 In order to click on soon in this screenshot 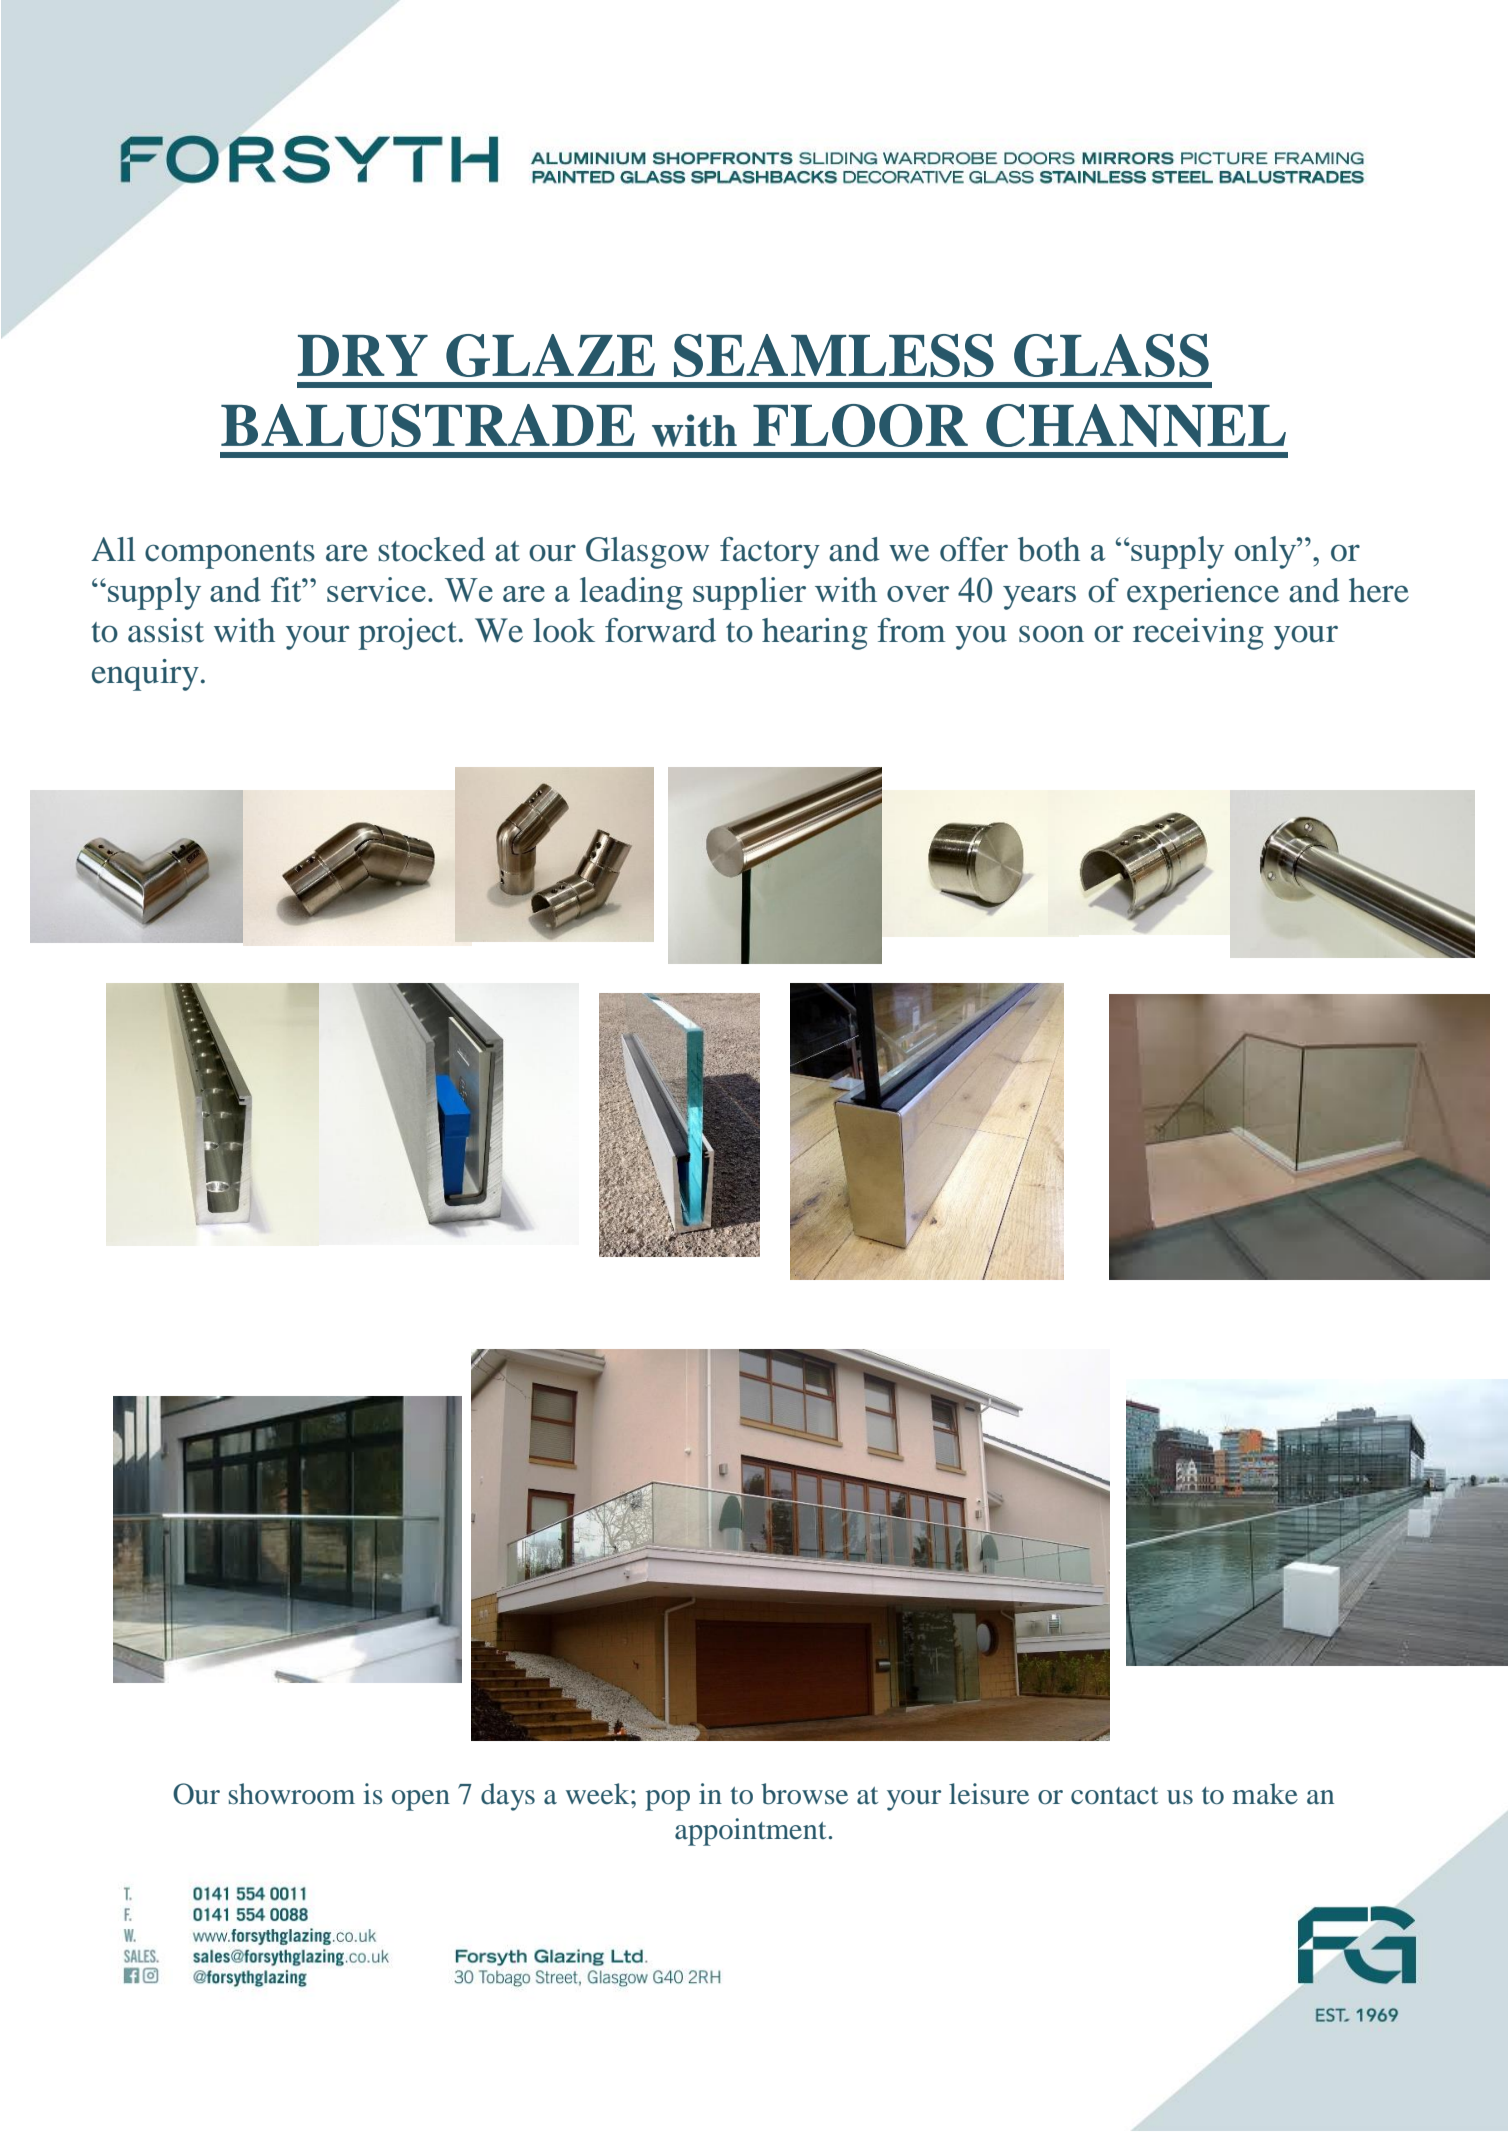, I will do `click(1051, 634)`.
